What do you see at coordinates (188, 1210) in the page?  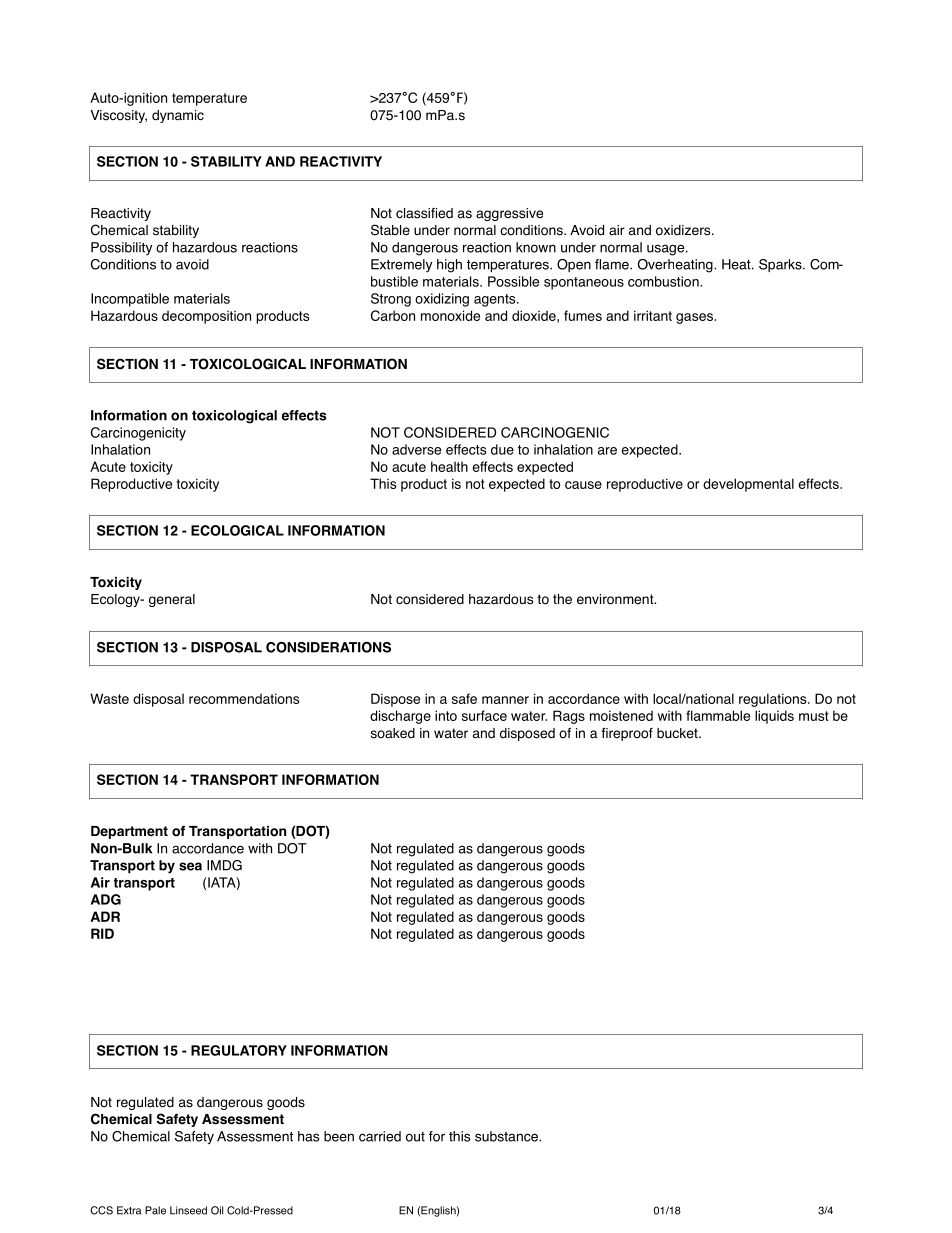 I see `Linseed` at bounding box center [188, 1210].
